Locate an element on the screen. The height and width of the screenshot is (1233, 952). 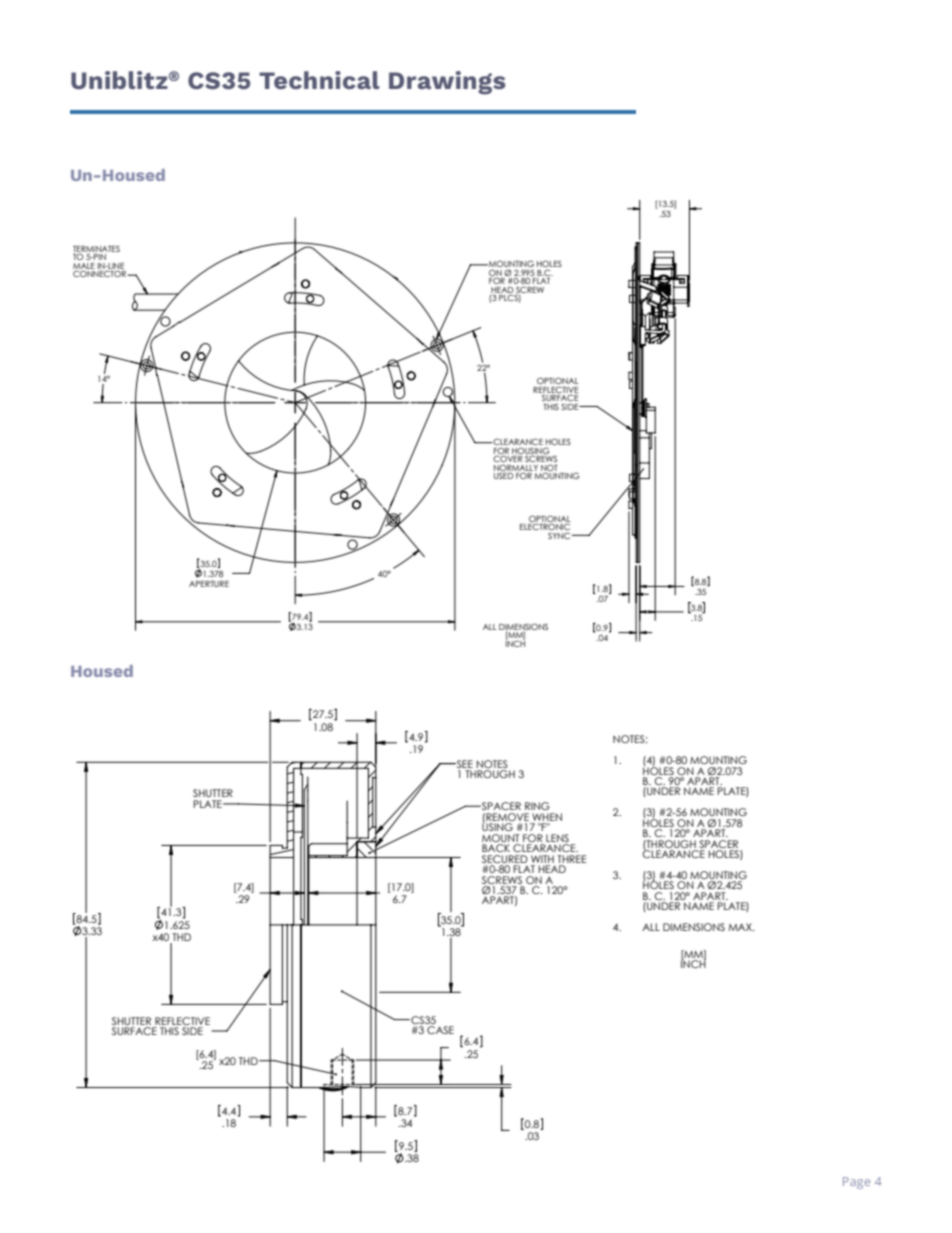
Drawings is located at coordinates (447, 83).
